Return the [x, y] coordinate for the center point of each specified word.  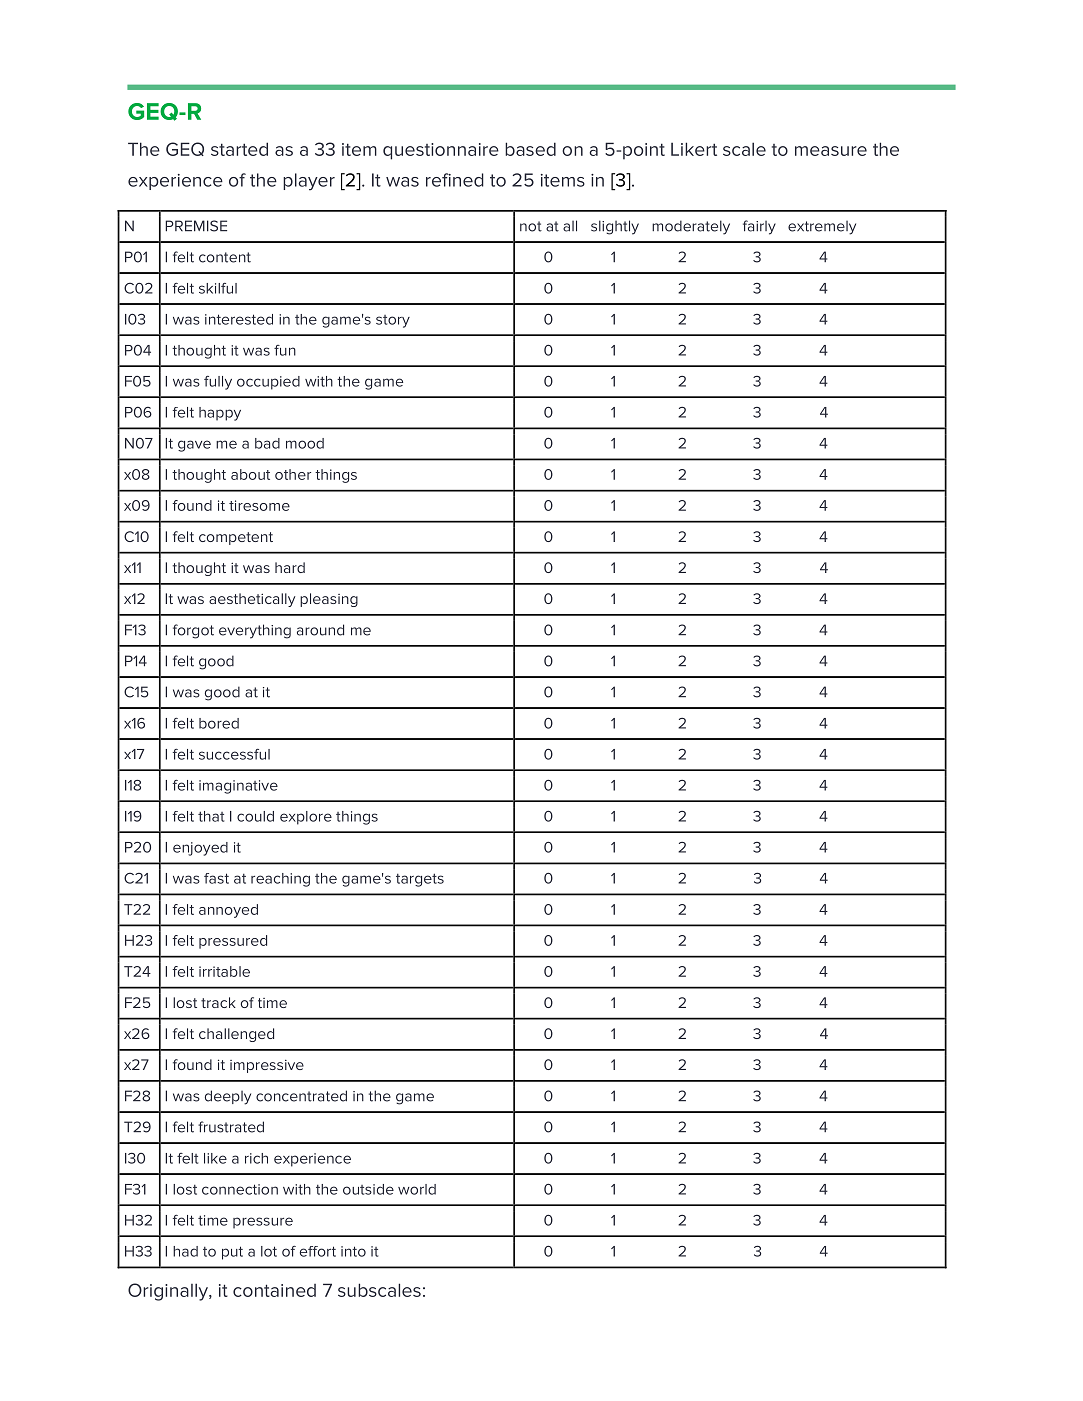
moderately [691, 227]
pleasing [329, 600]
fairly [759, 227]
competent [236, 538]
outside [368, 1189]
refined [455, 180]
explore [306, 818]
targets [420, 880]
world [417, 1189]
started [239, 149]
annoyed [228, 911]
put [232, 1253]
